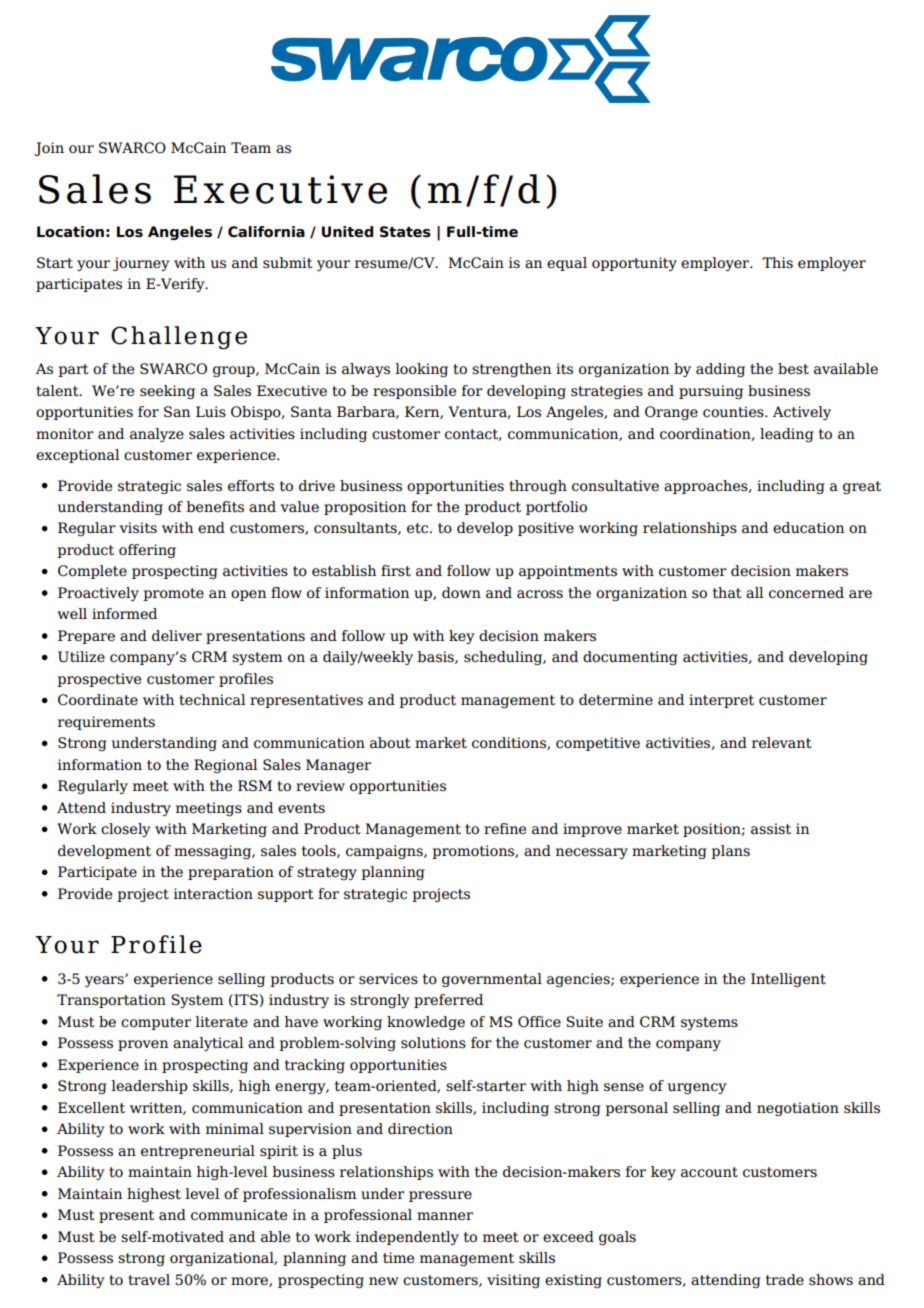  What do you see at coordinates (445, 1216) in the screenshot?
I see `manner` at bounding box center [445, 1216].
